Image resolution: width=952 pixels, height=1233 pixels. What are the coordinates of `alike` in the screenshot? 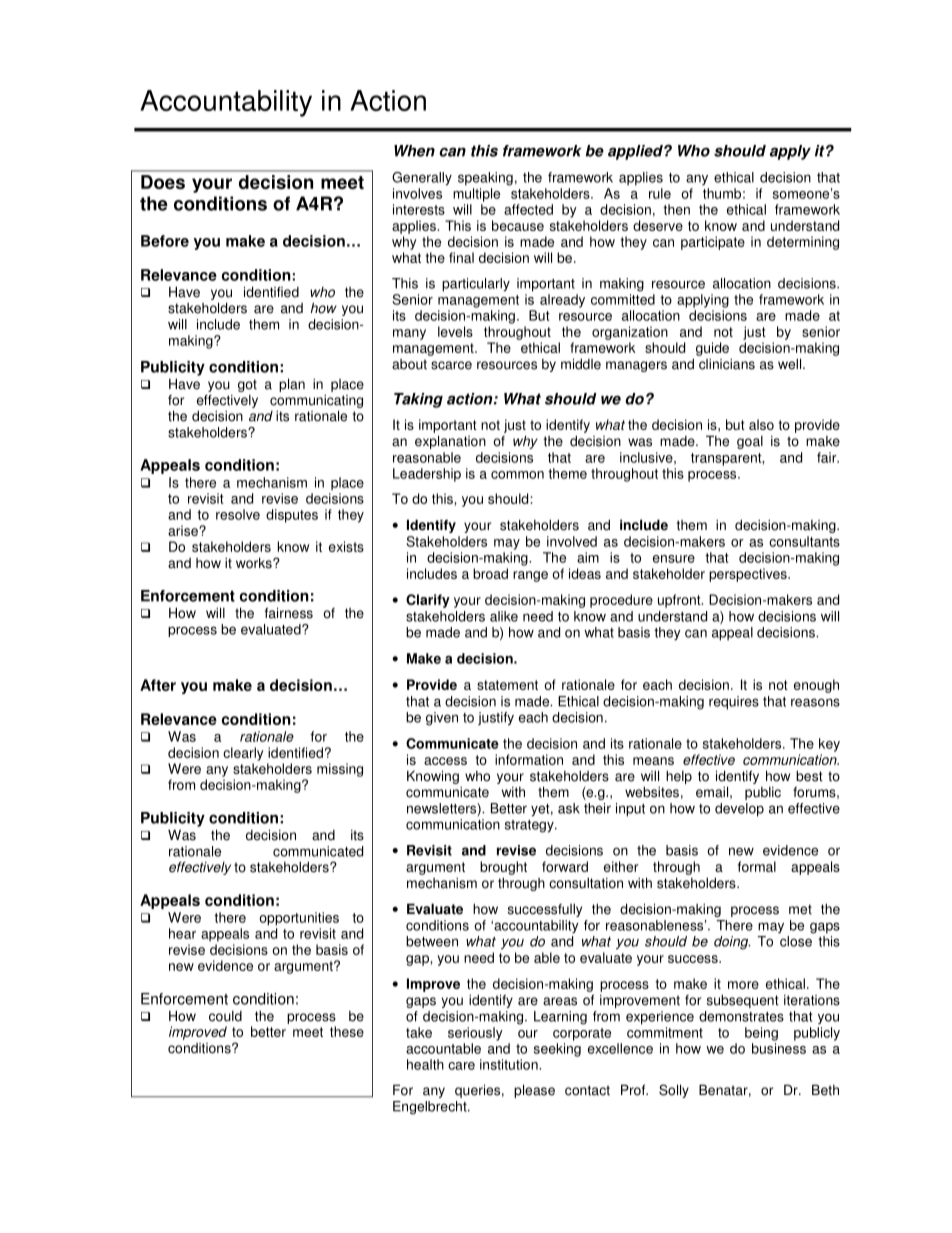 It's located at (504, 616).
